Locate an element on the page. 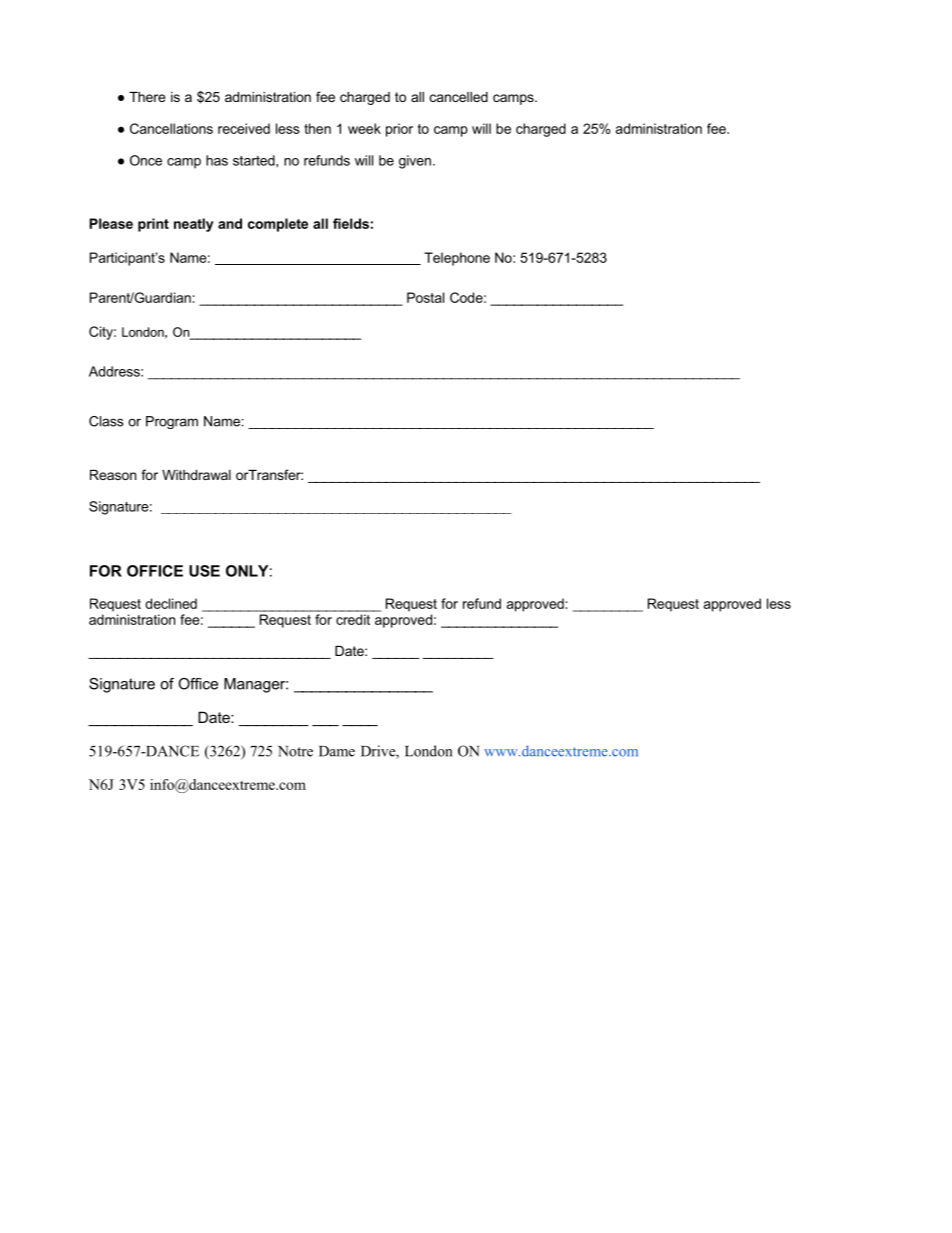  declined is located at coordinates (171, 603).
